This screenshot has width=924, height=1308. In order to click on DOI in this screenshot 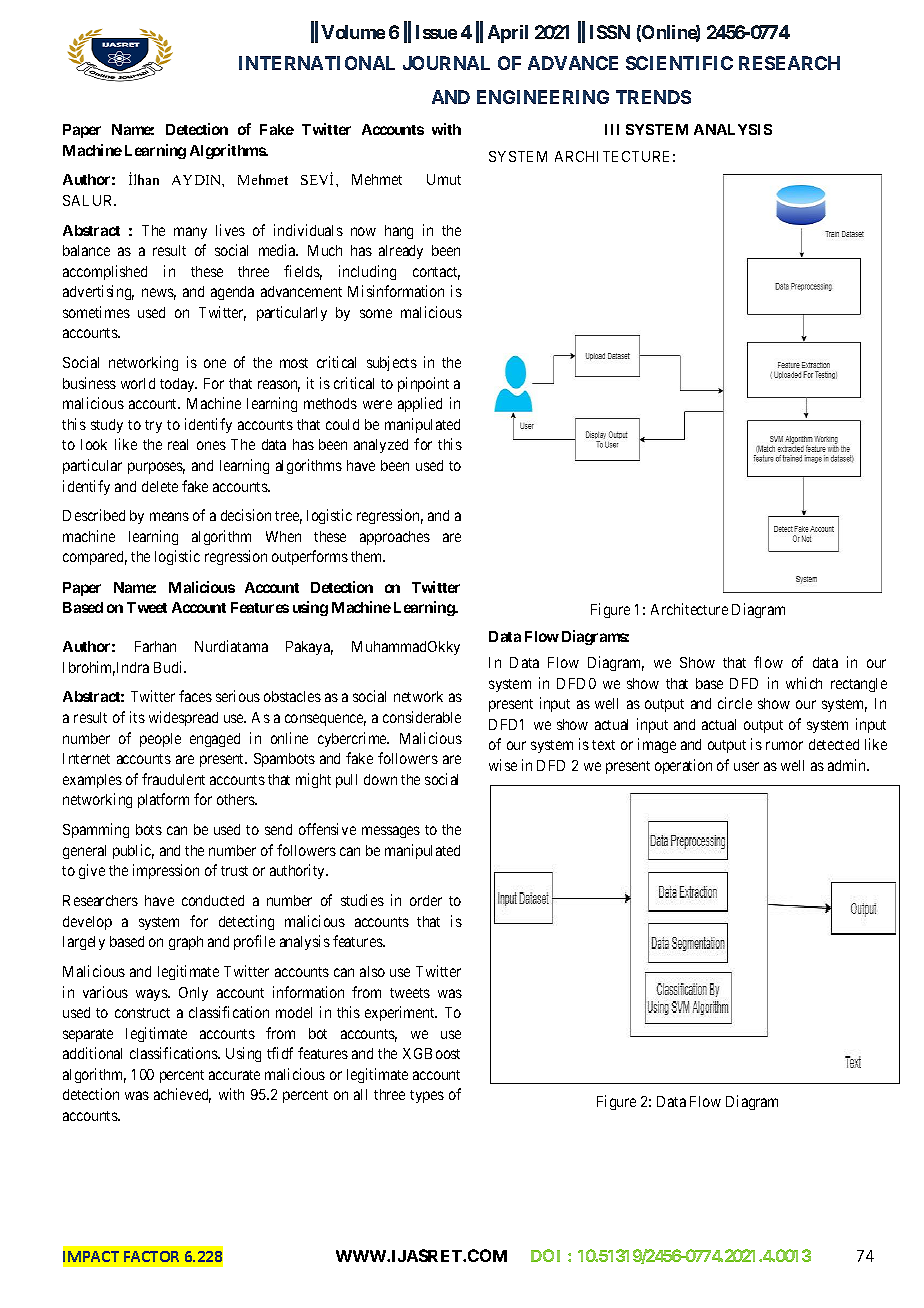, I will do `click(545, 1255)`.
